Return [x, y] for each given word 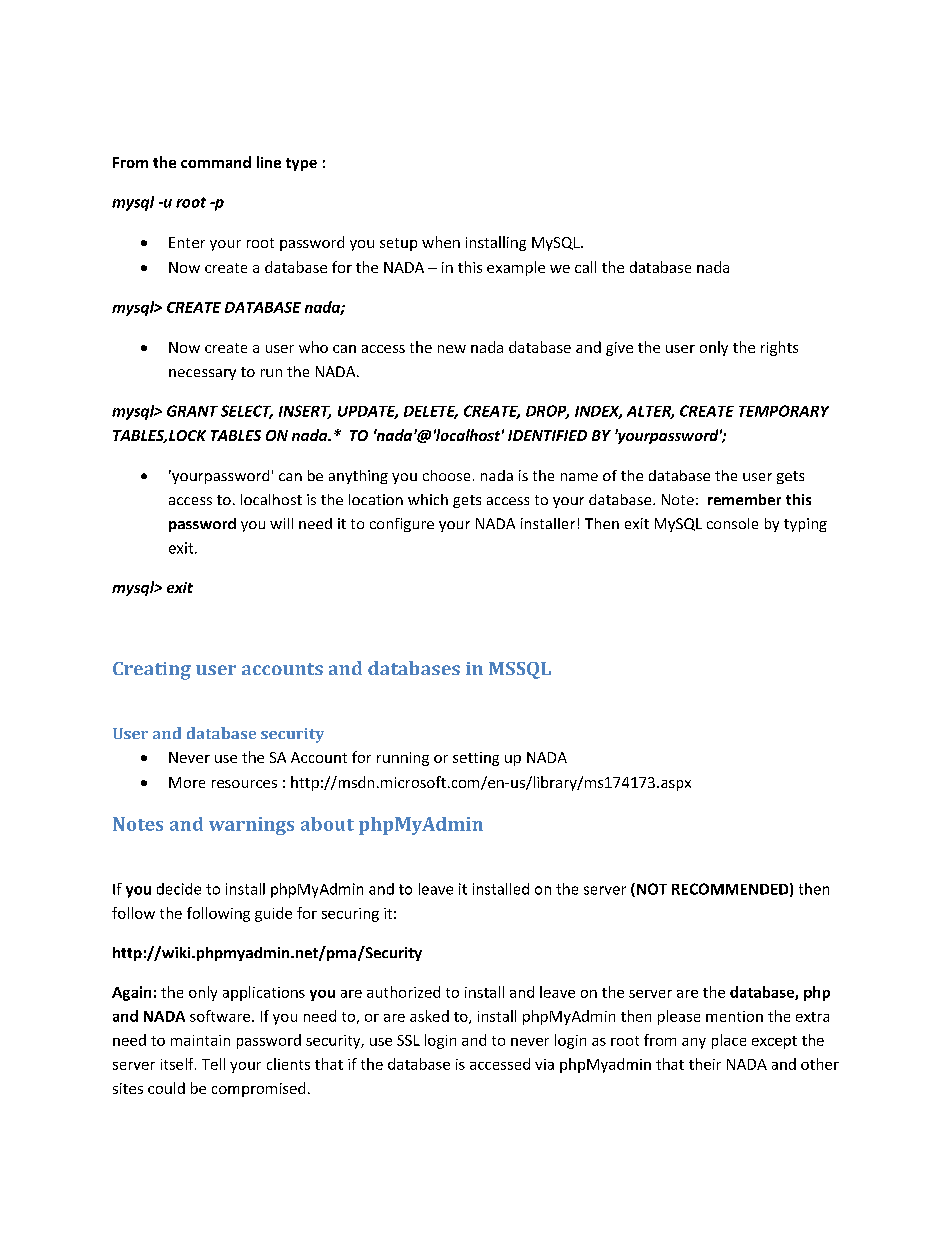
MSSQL [520, 670]
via [544, 1064]
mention [734, 1016]
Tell [213, 1064]
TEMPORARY [784, 411]
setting [476, 759]
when [441, 242]
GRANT [192, 411]
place [729, 1041]
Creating [152, 671]
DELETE [431, 412]
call [585, 267]
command [216, 162]
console [732, 523]
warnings [251, 826]
